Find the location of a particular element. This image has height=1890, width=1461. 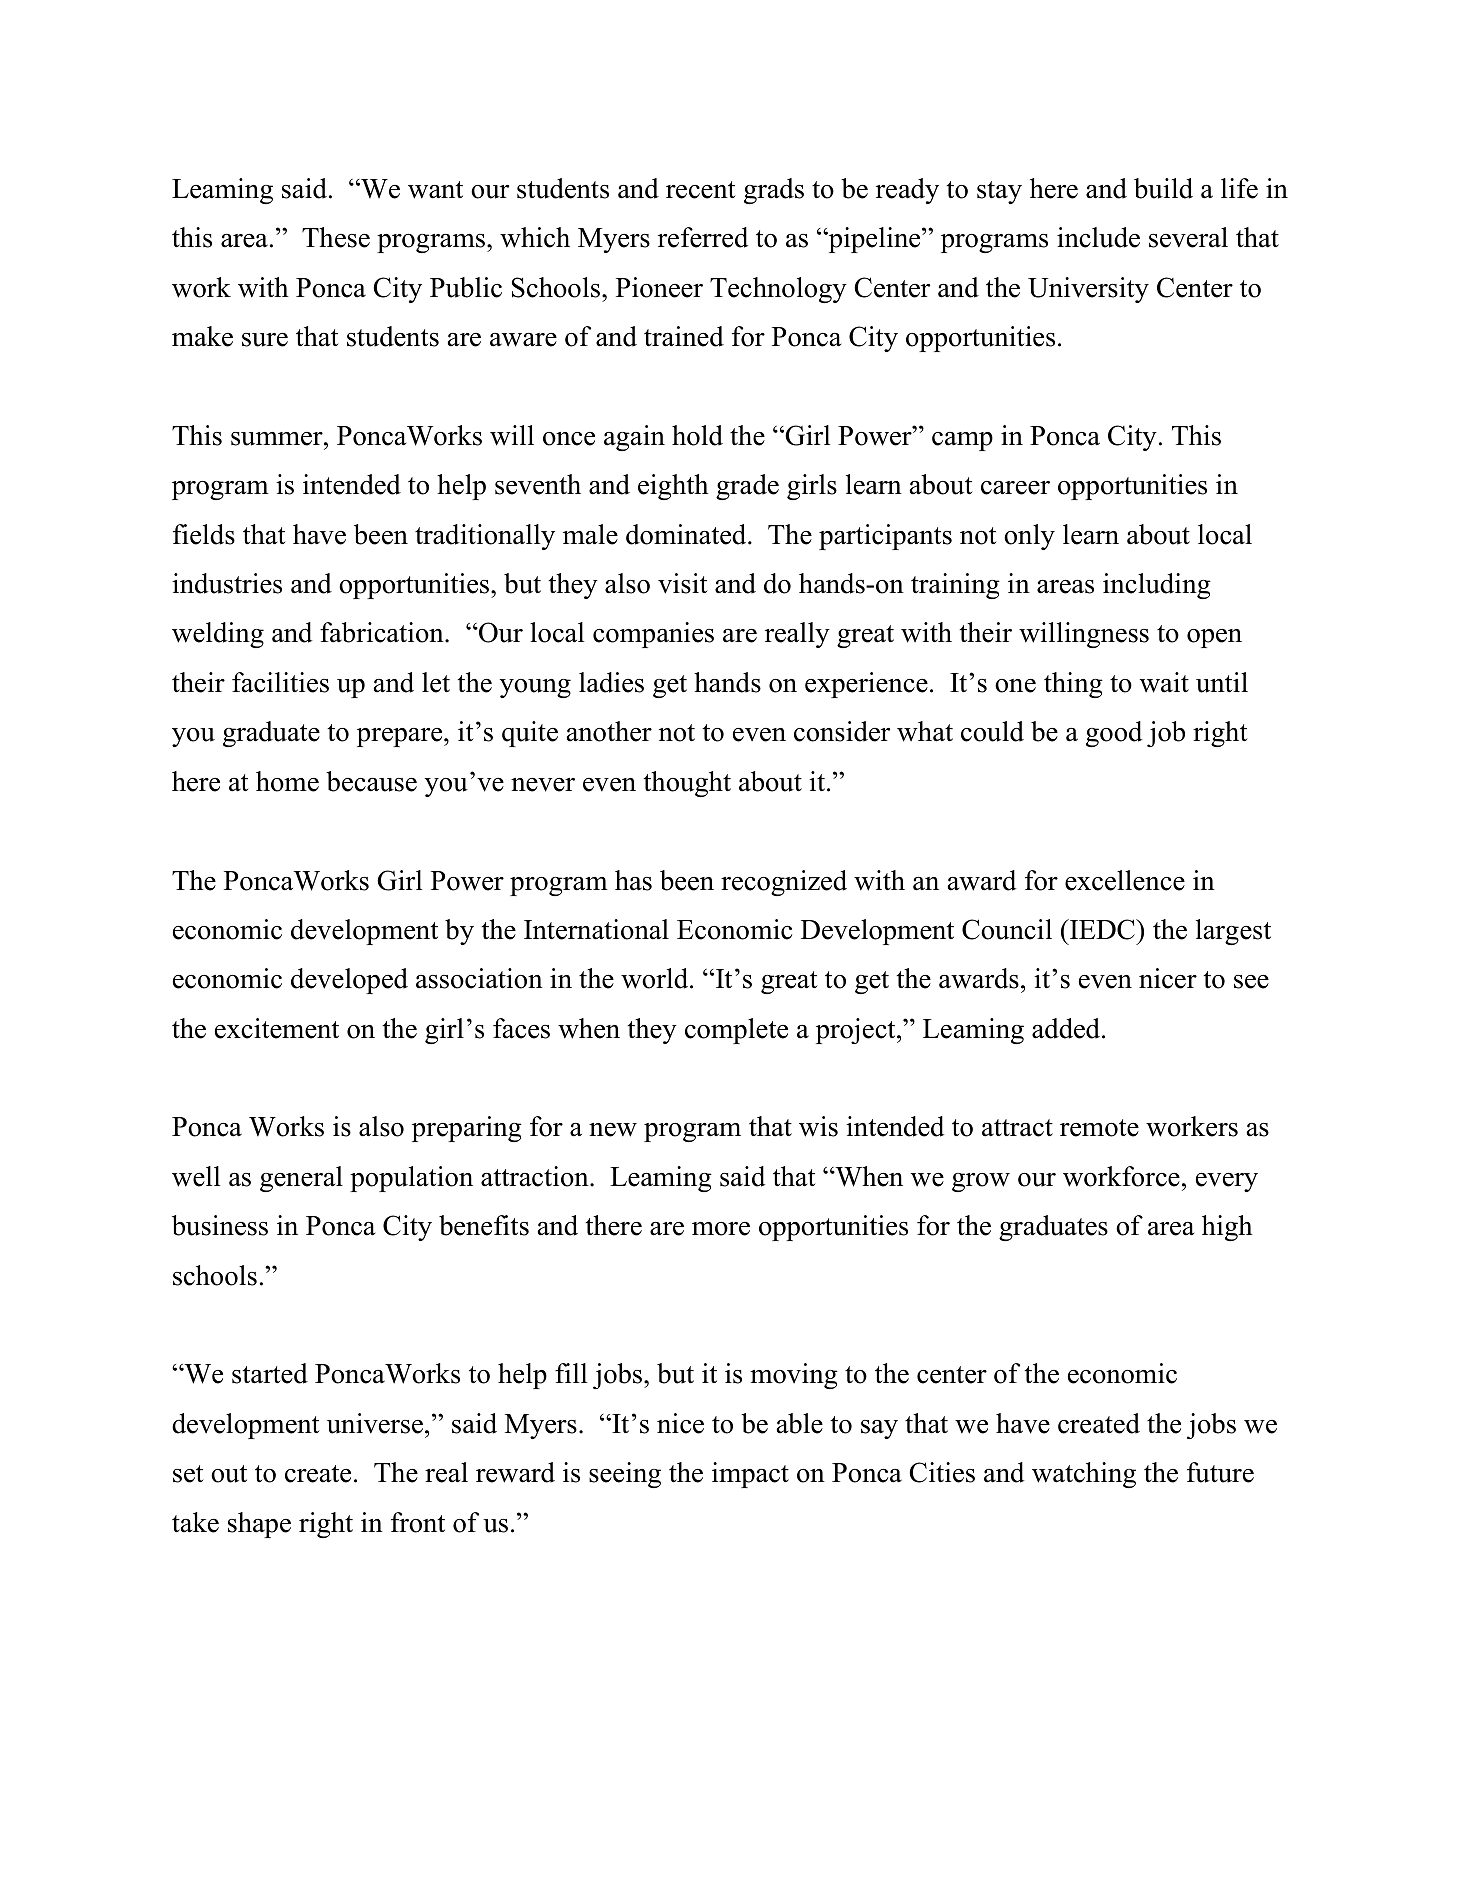

include is located at coordinates (1098, 237).
